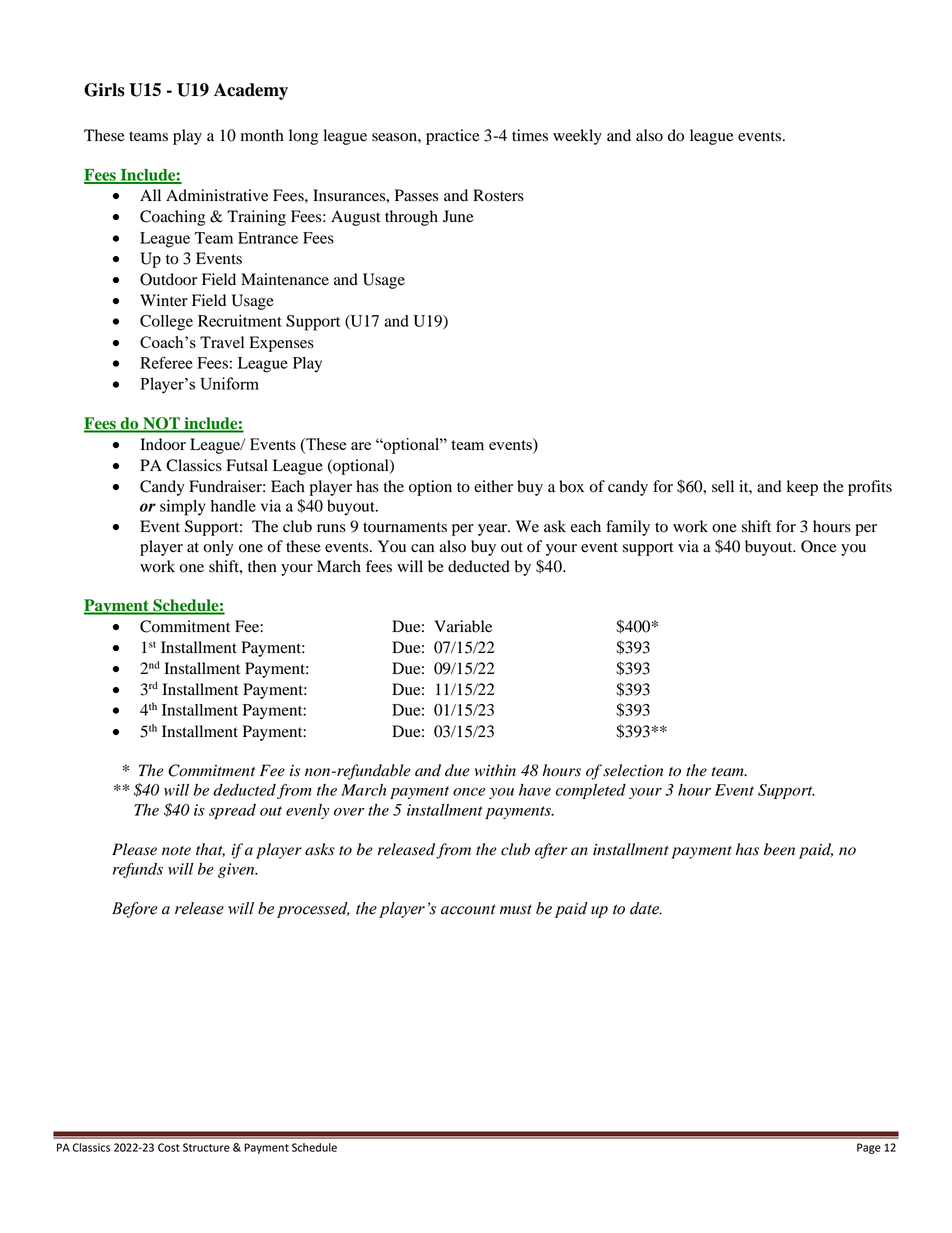 The width and height of the screenshot is (952, 1233). Describe the element at coordinates (869, 1148) in the screenshot. I see `Page` at that location.
